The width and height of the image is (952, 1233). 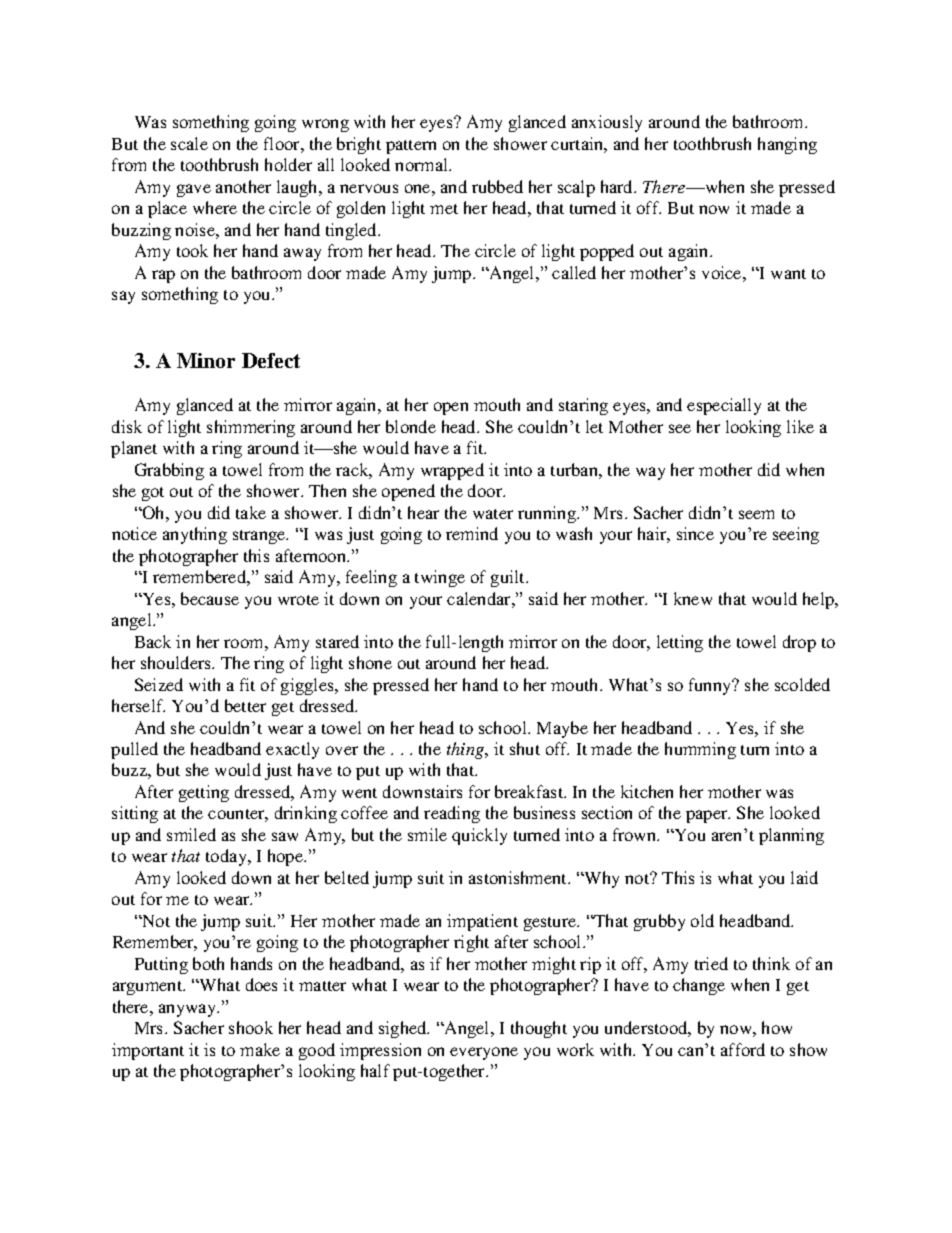 What do you see at coordinates (189, 143) in the image?
I see `scale` at bounding box center [189, 143].
